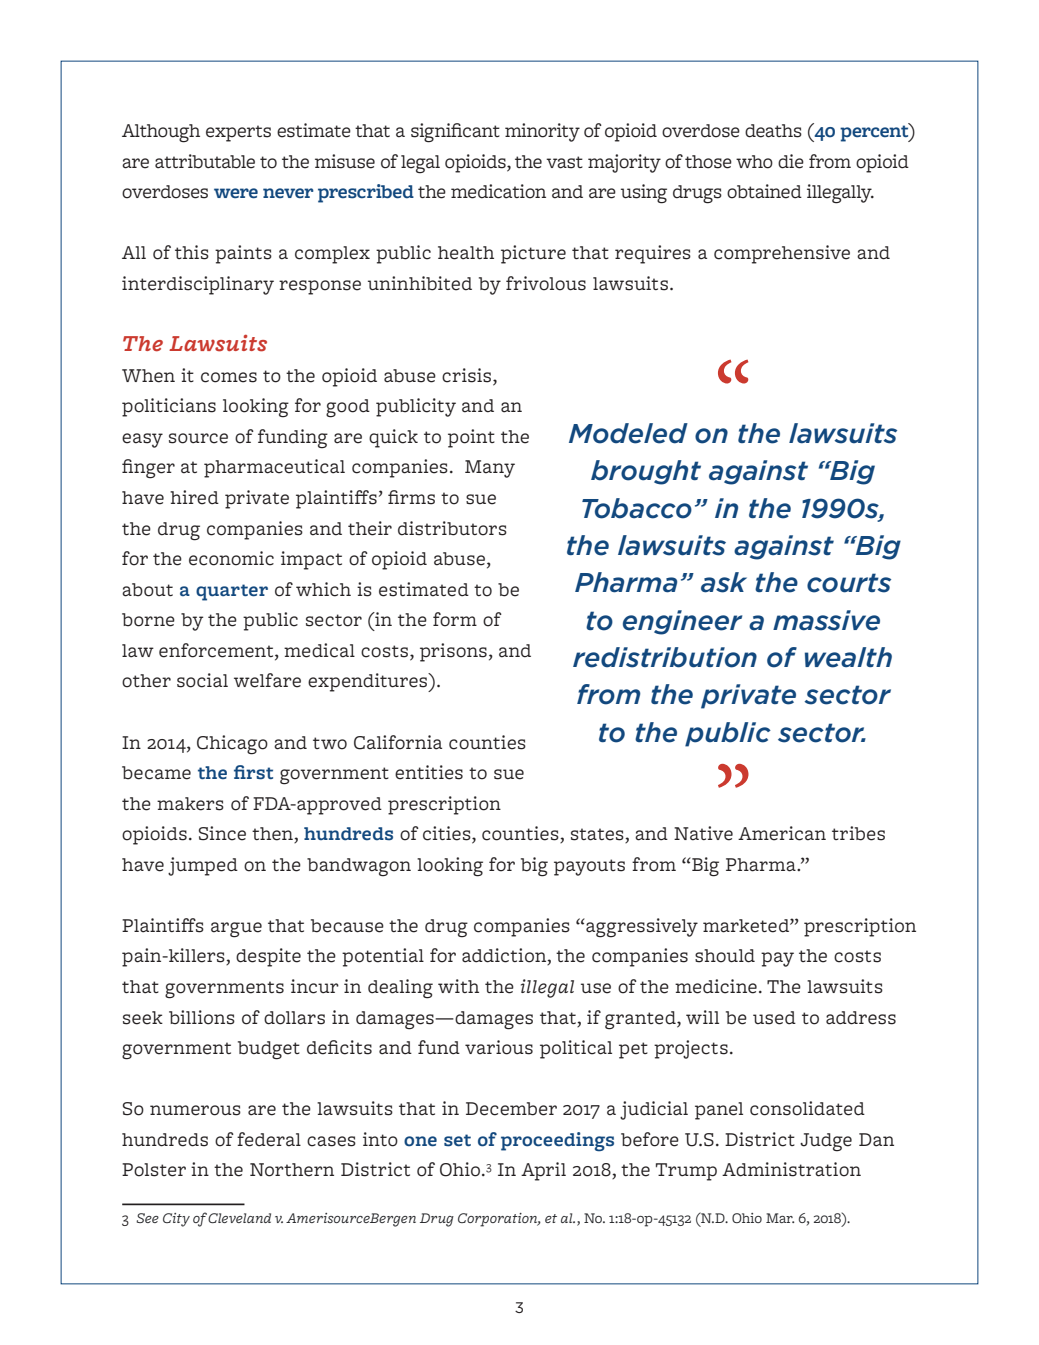  What do you see at coordinates (222, 833) in the screenshot?
I see `Since` at bounding box center [222, 833].
